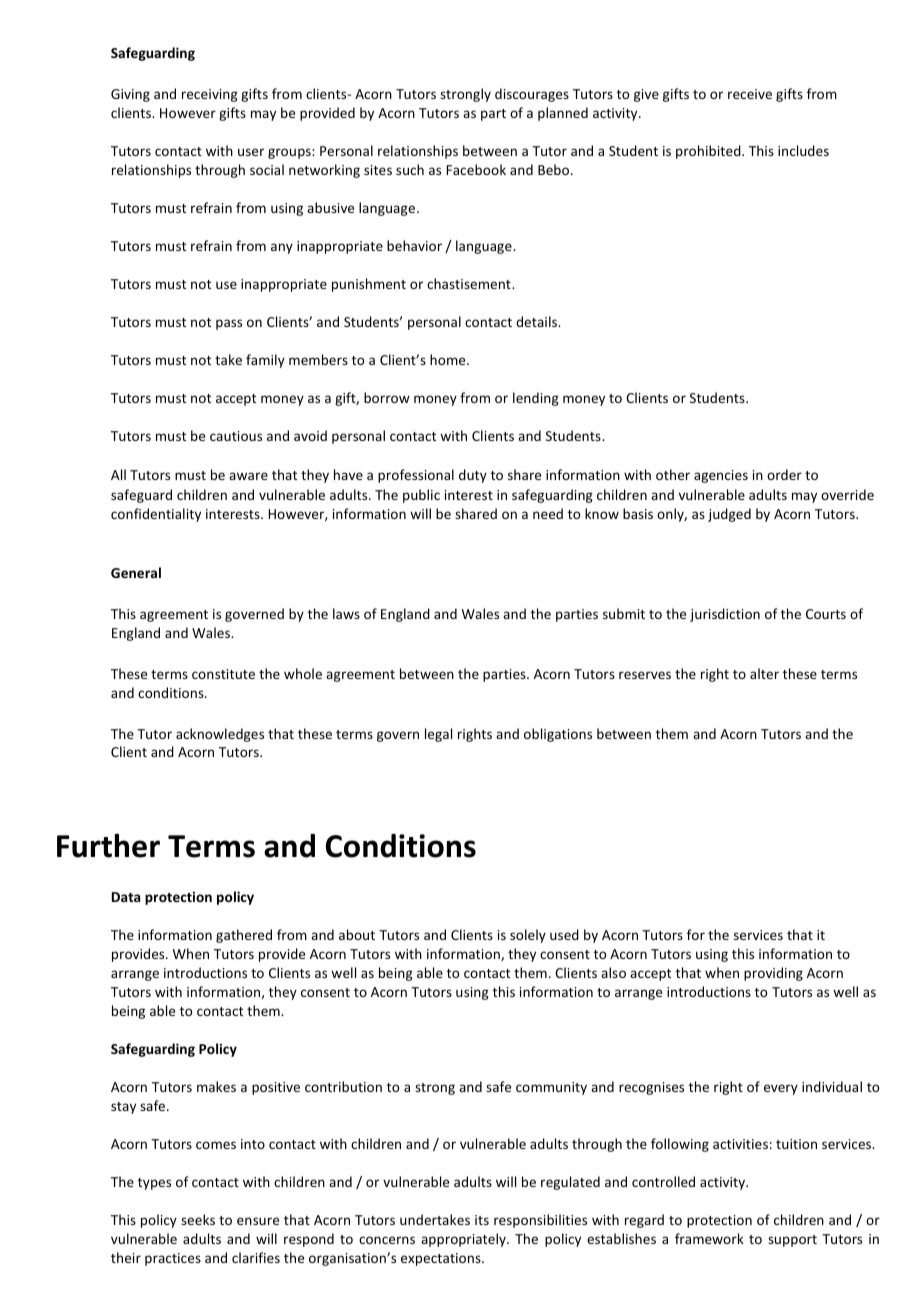 This page has width=924, height=1309. What do you see at coordinates (236, 436) in the page?
I see `cautious` at bounding box center [236, 436].
